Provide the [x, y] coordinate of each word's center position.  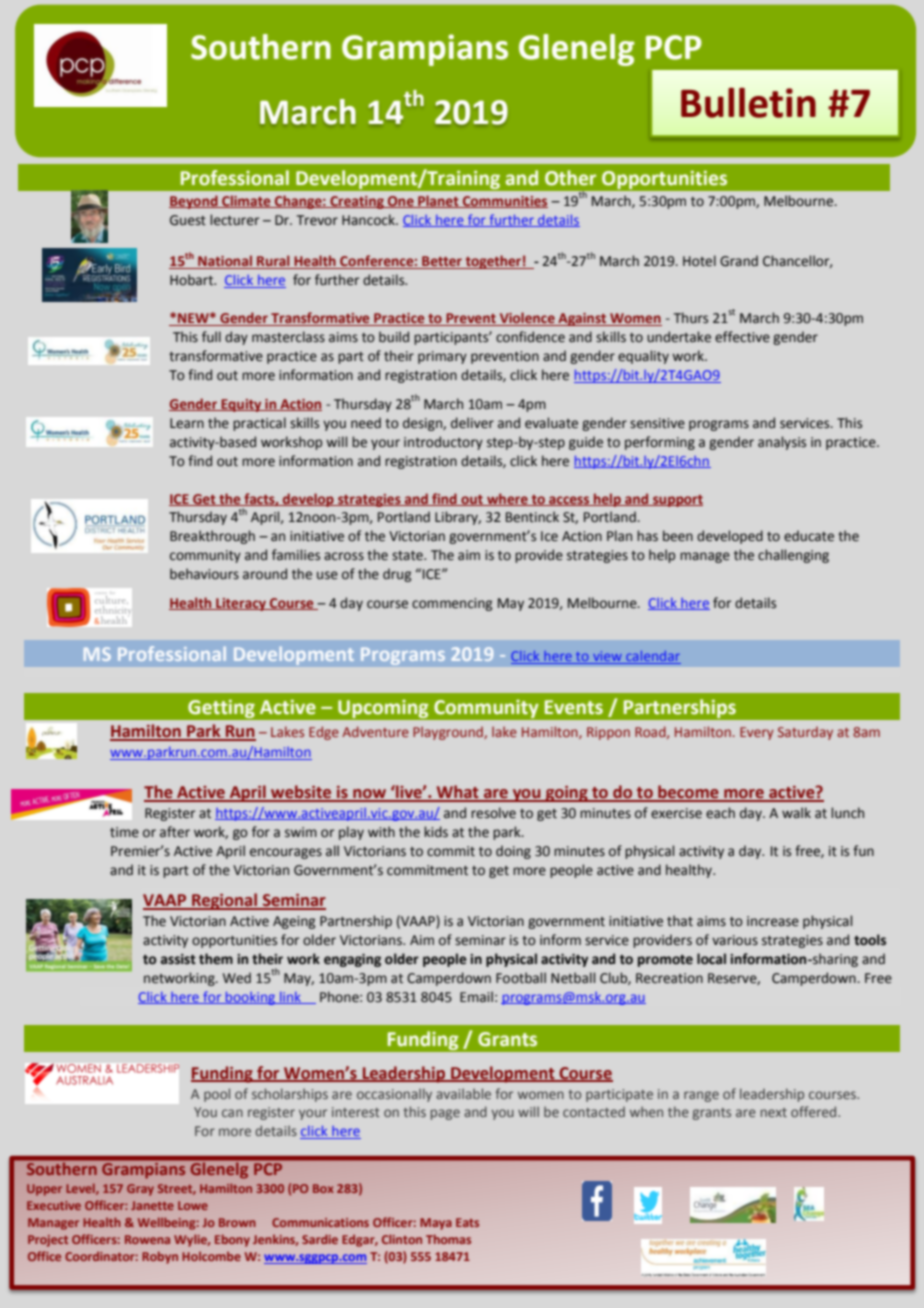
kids [436, 831]
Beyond [194, 202]
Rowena [147, 1239]
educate [809, 536]
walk [796, 812]
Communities [504, 202]
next [774, 1112]
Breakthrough [212, 537]
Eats [467, 1222]
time [124, 832]
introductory [443, 443]
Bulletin [748, 103]
